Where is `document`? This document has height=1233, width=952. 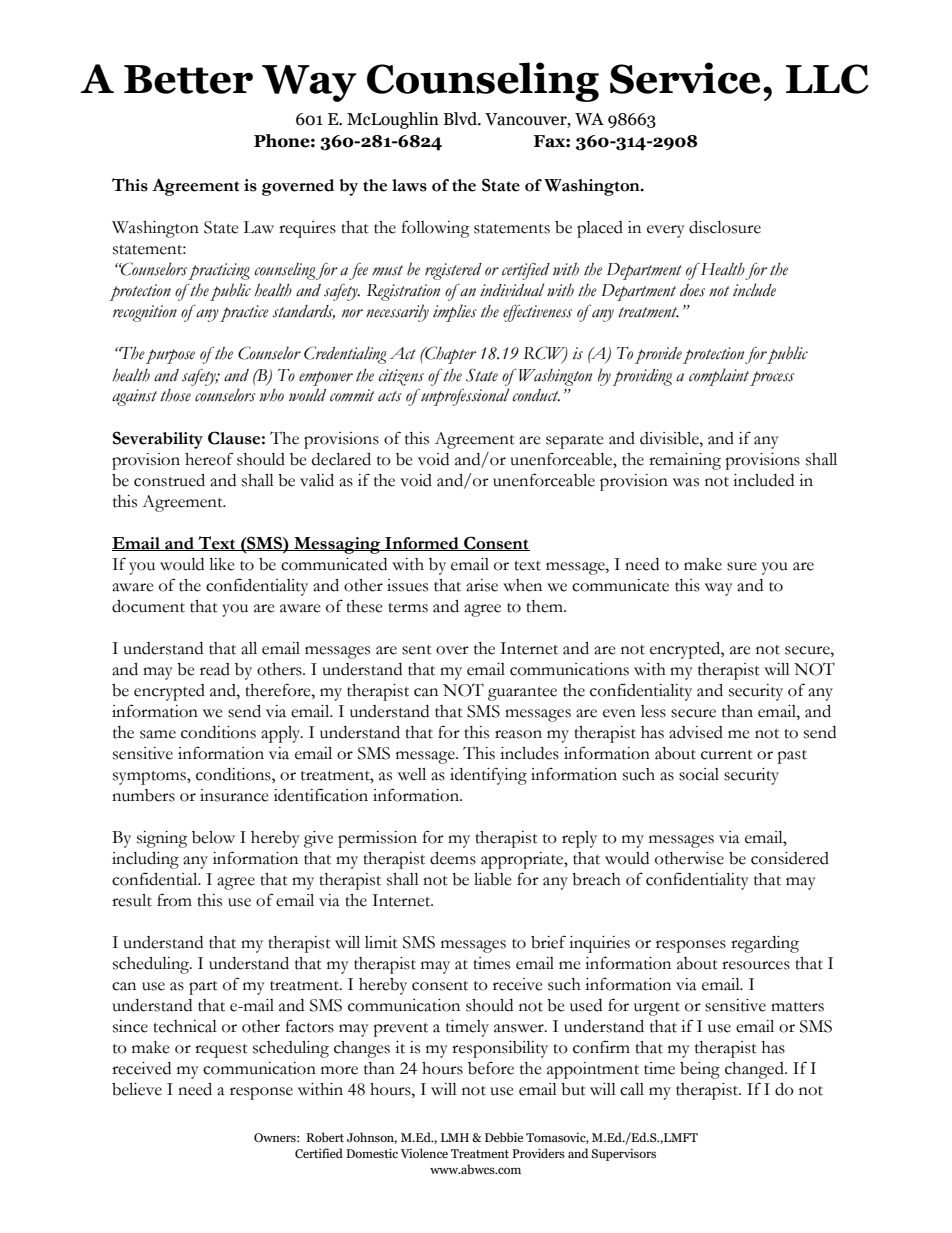
document is located at coordinates (148, 606).
